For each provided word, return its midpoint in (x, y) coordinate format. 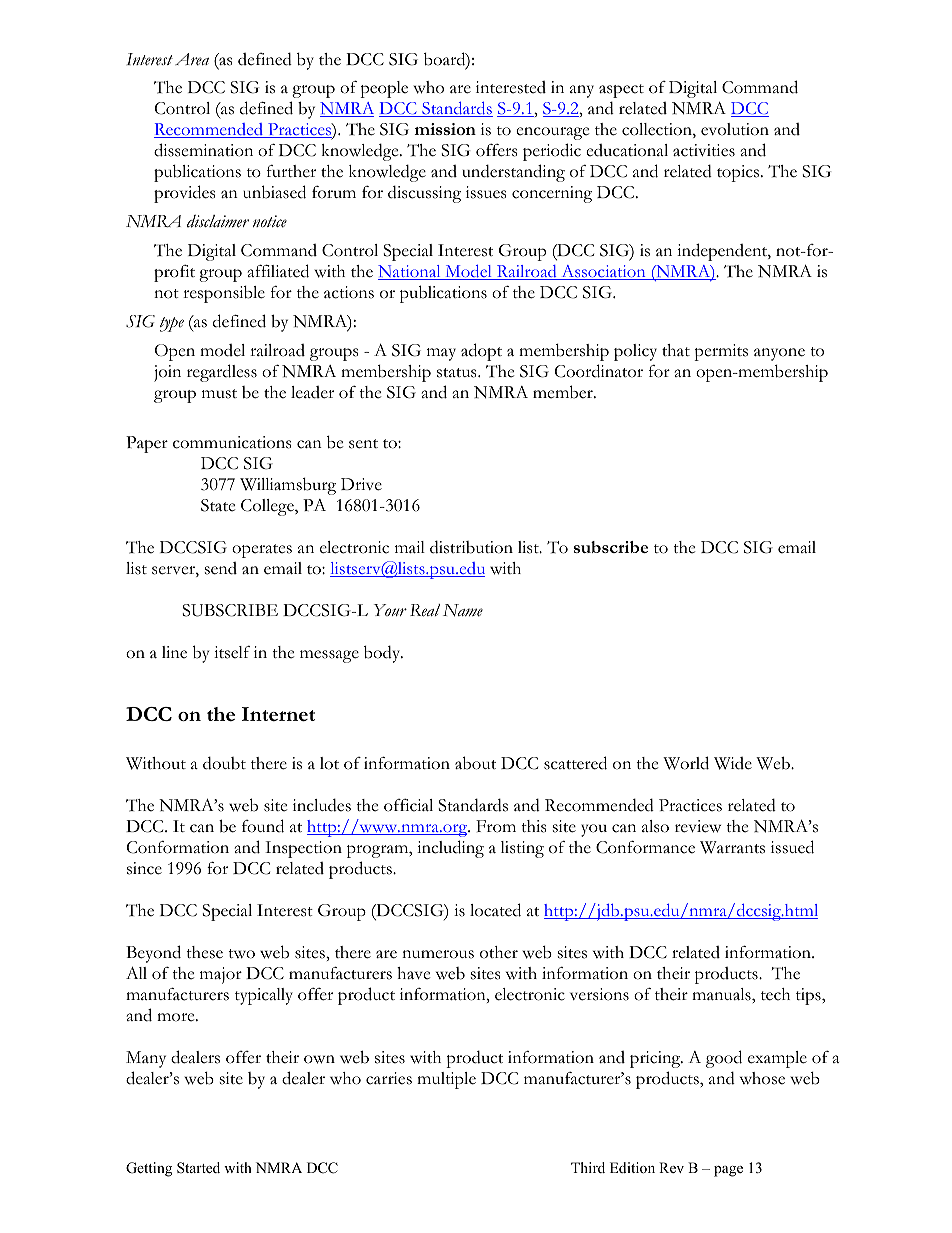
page (728, 1171)
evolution (735, 129)
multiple (446, 1080)
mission (445, 129)
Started (198, 1168)
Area (192, 59)
